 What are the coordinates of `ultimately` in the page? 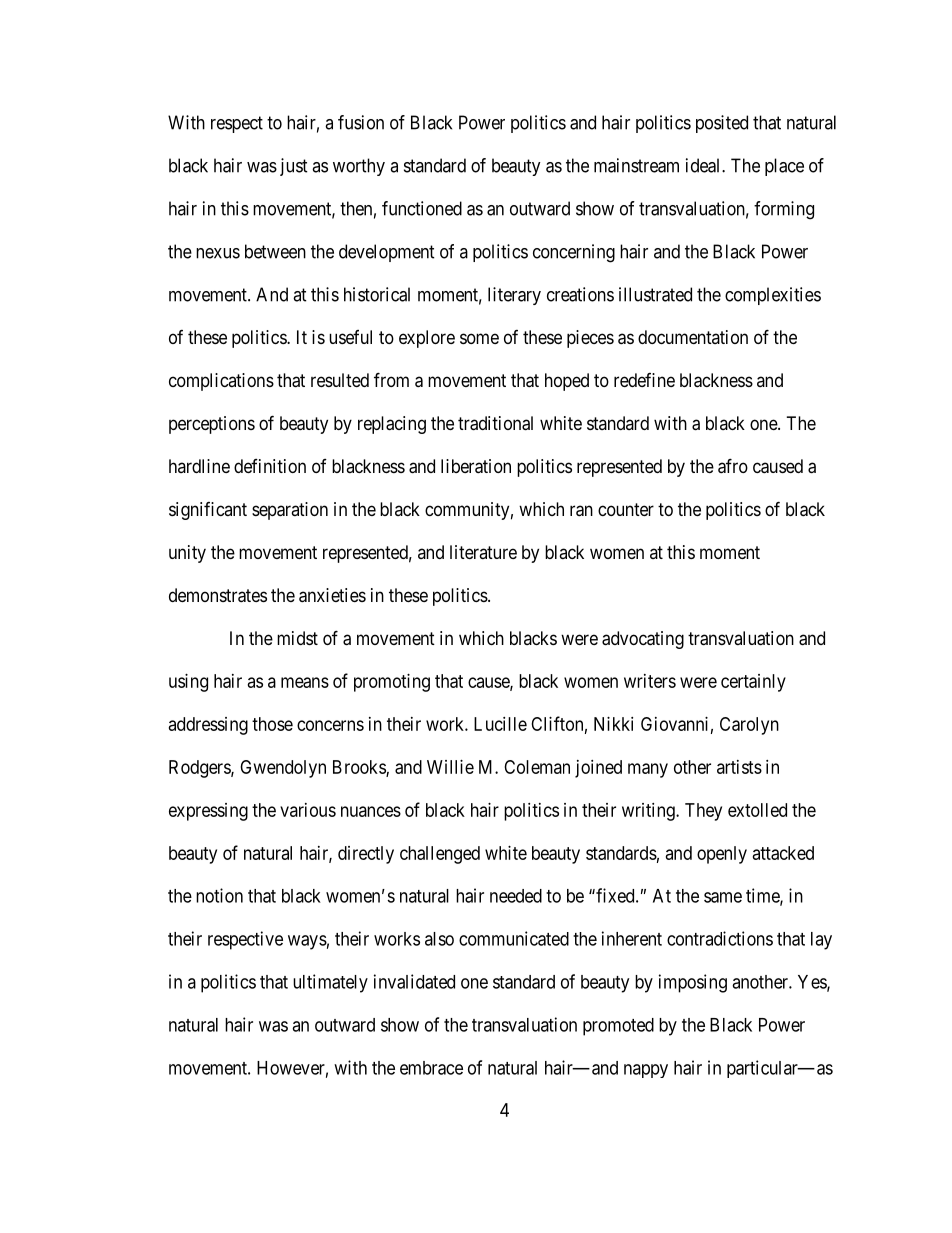 It's located at (330, 983).
